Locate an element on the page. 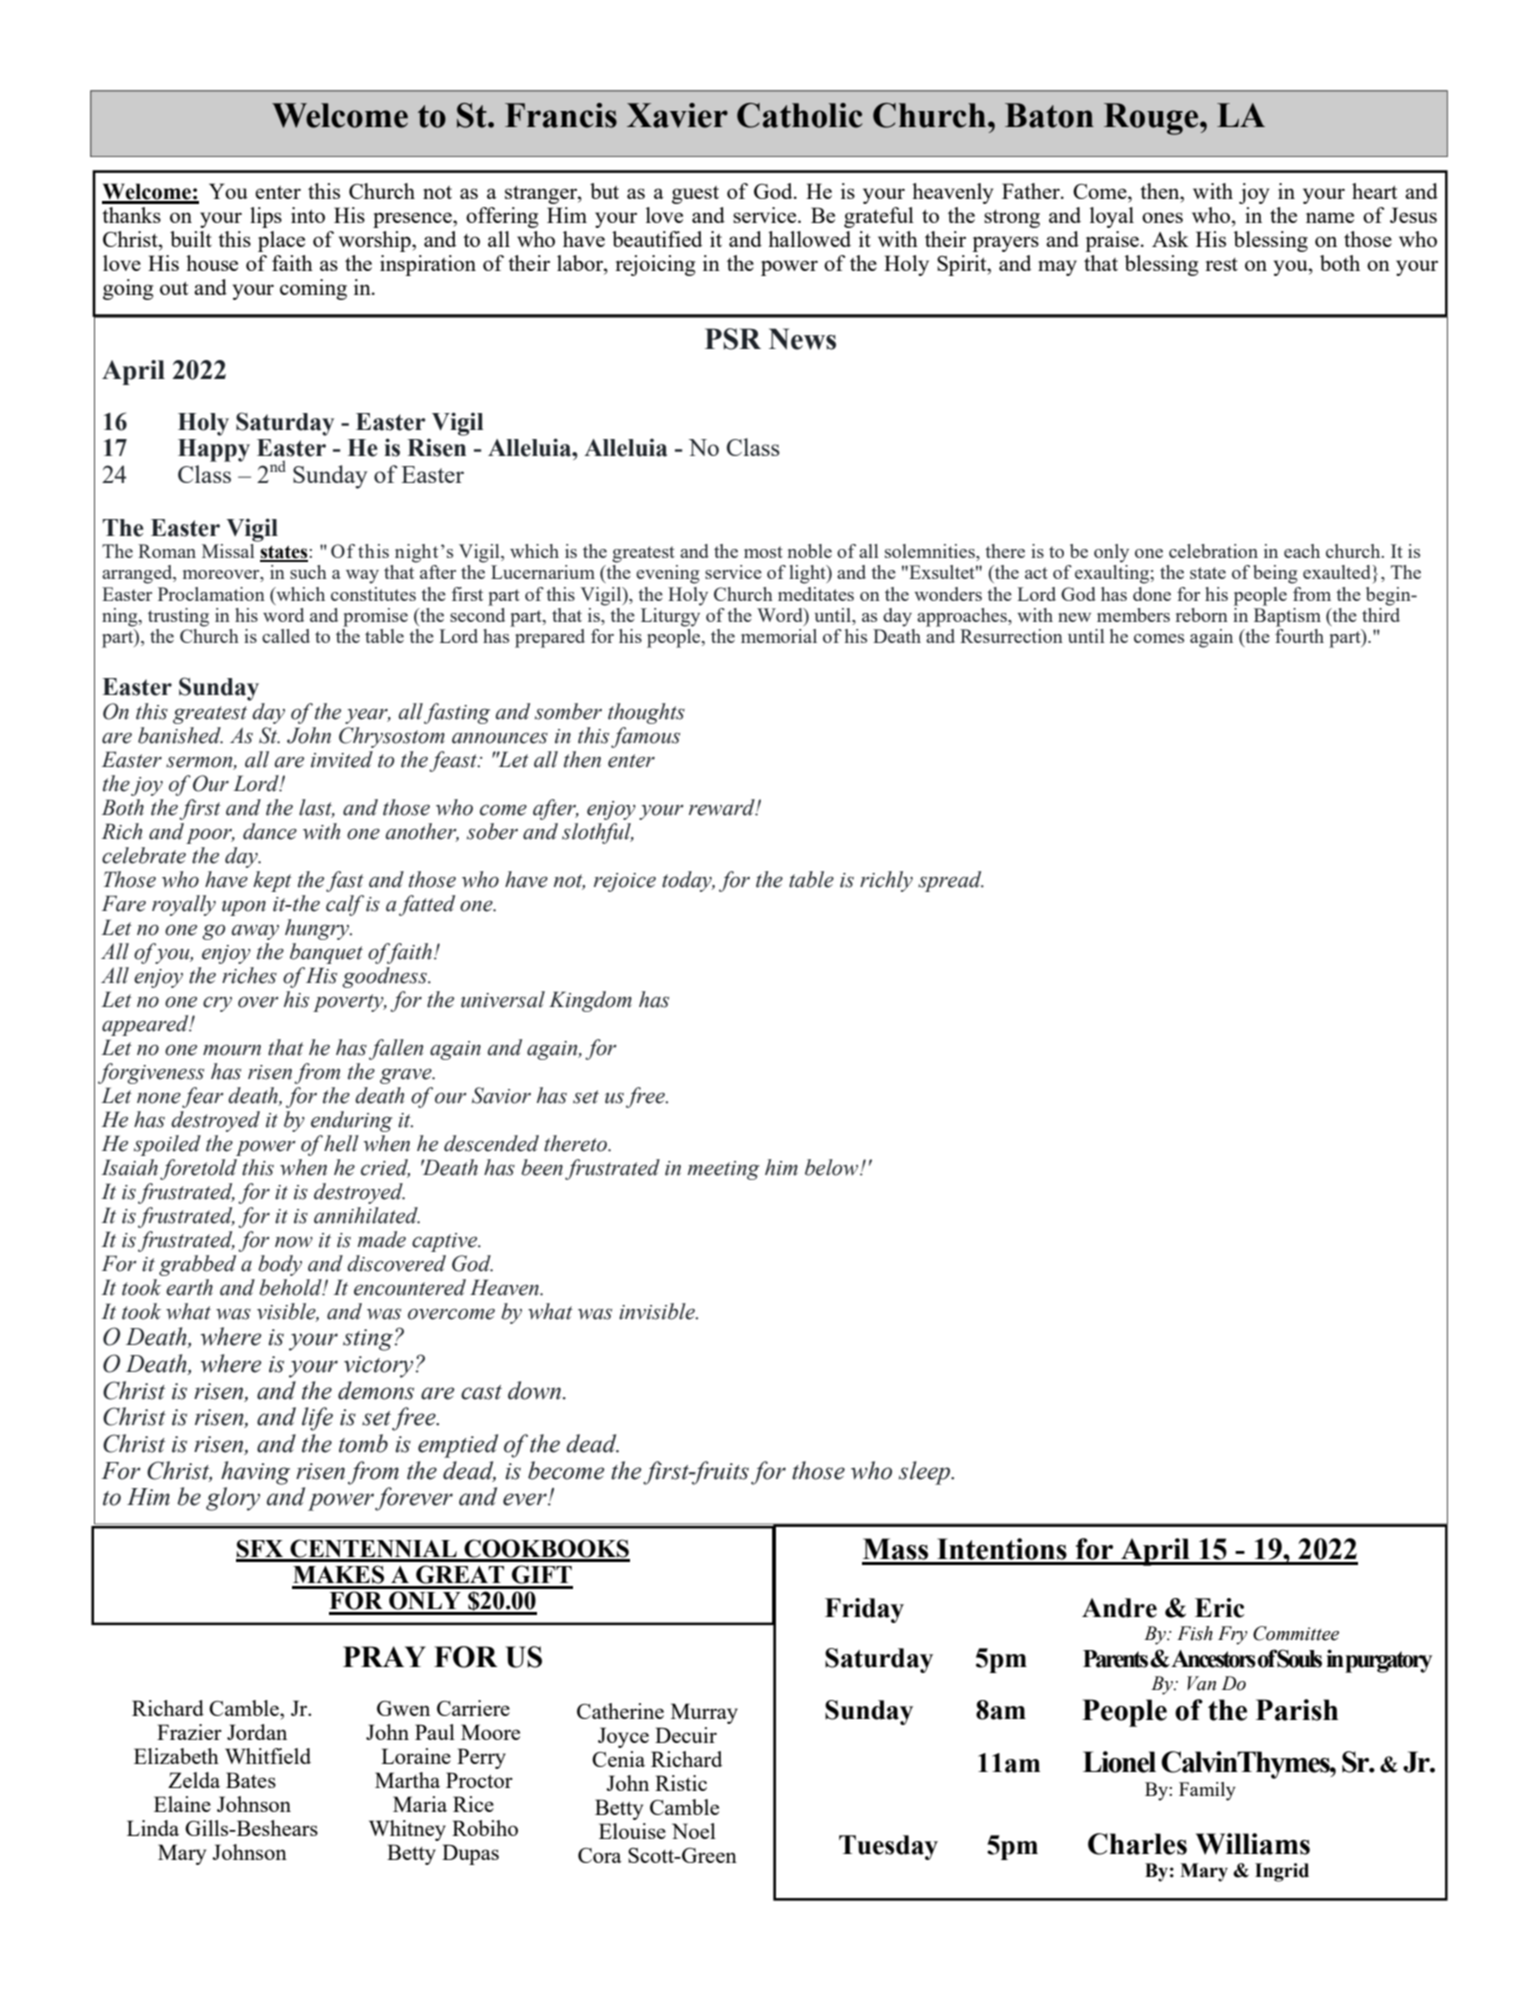 Image resolution: width=1538 pixels, height=1991 pixels. fourth is located at coordinates (1299, 636).
